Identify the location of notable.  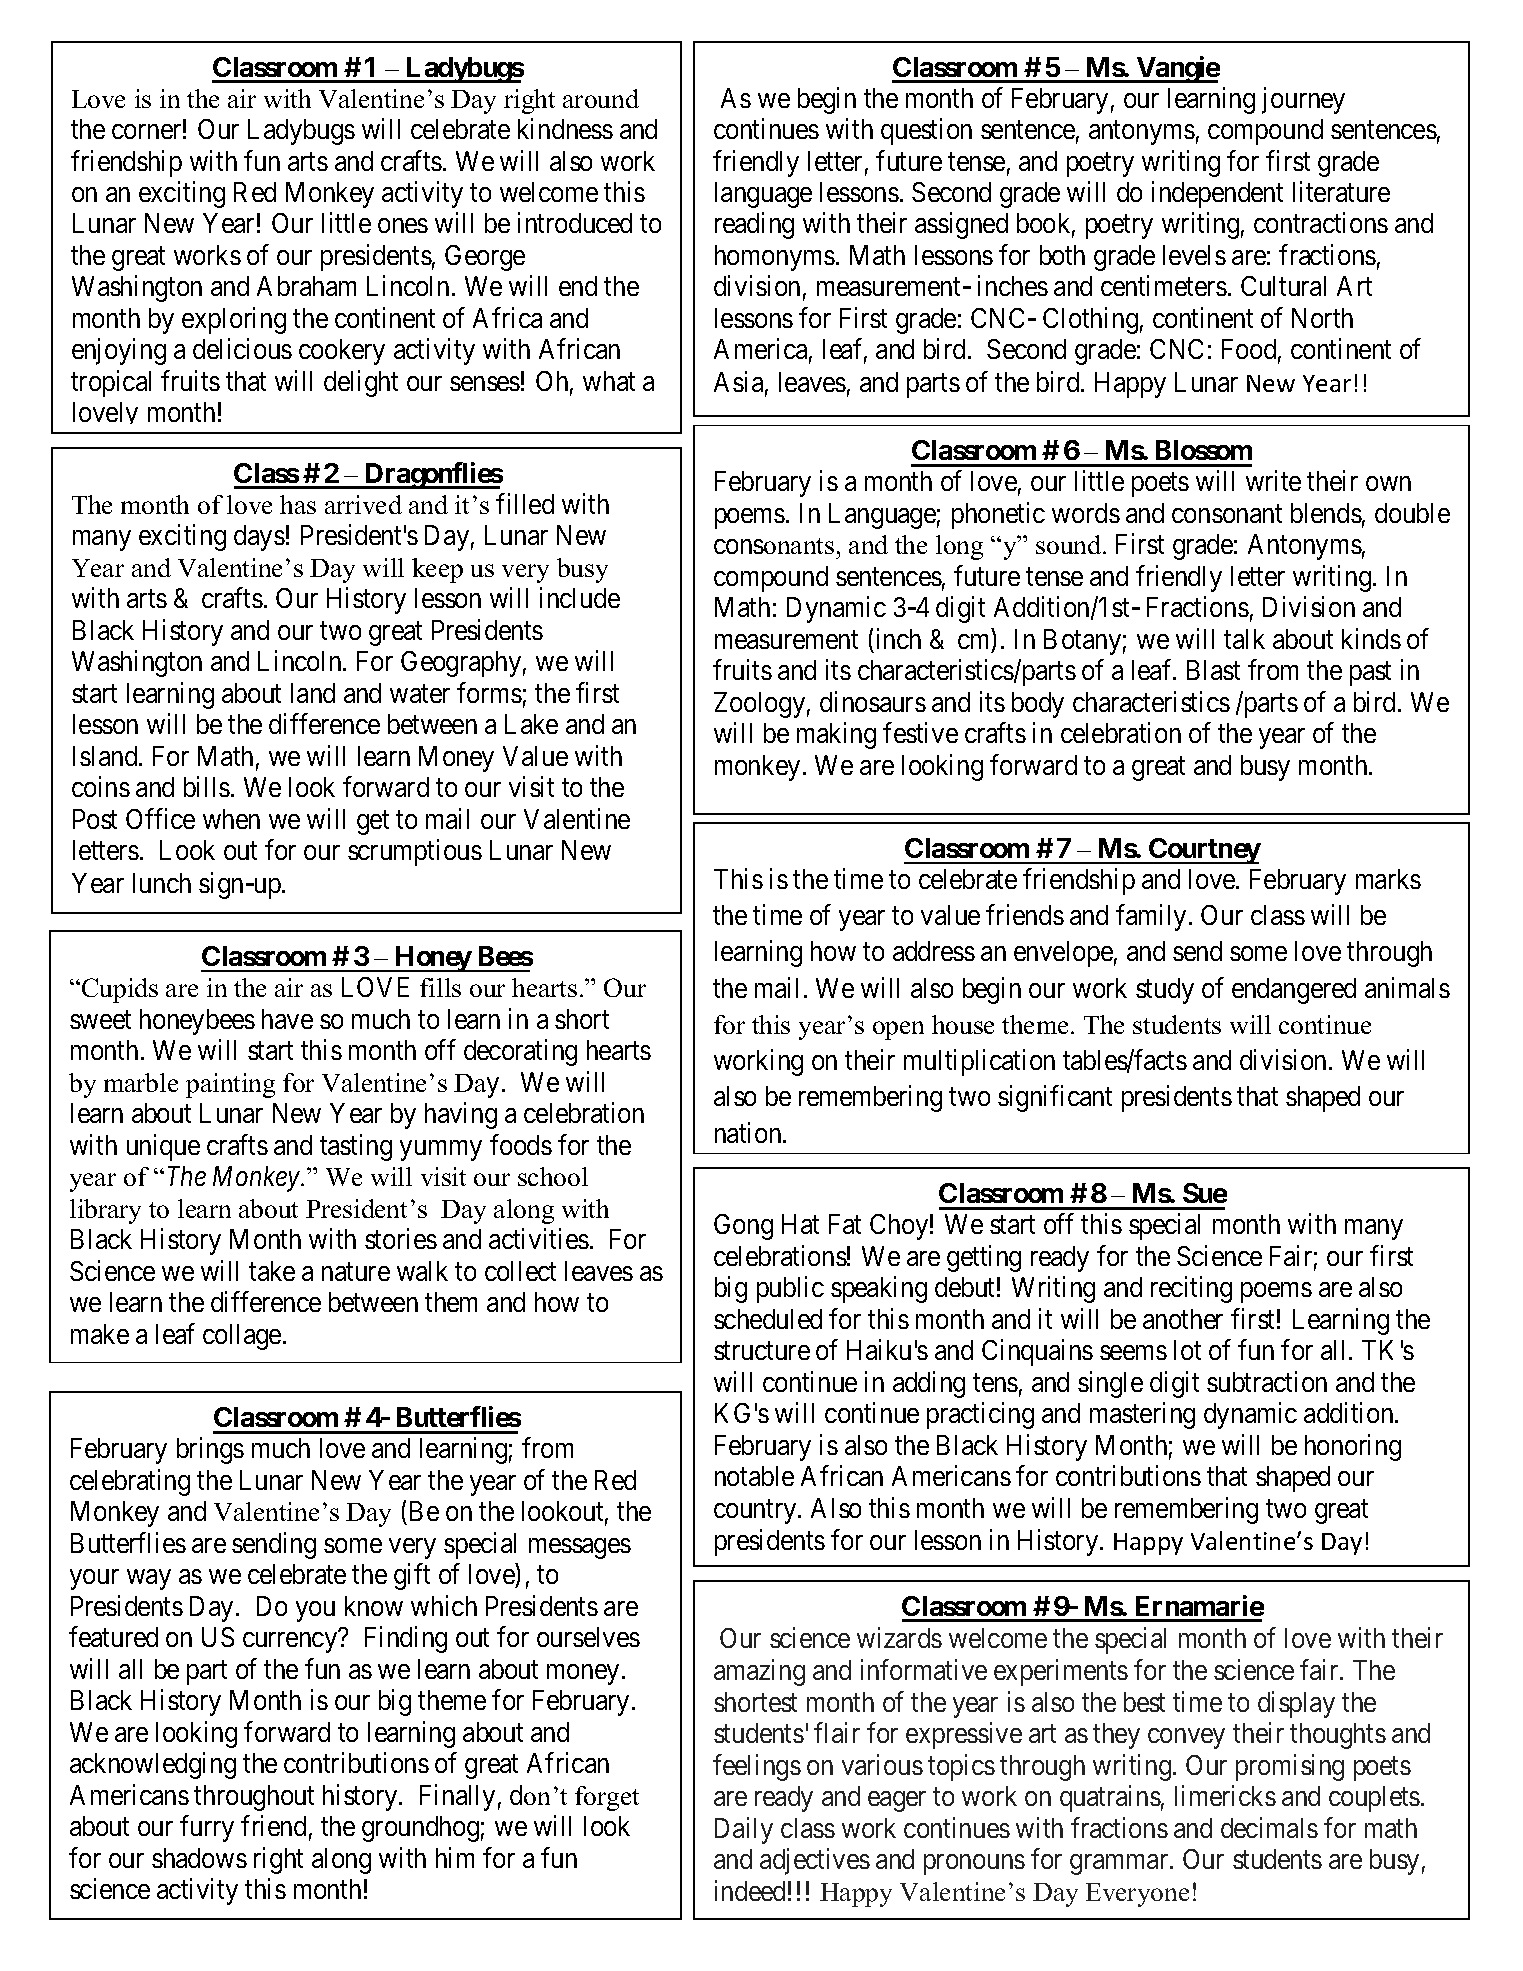
(754, 1476).
